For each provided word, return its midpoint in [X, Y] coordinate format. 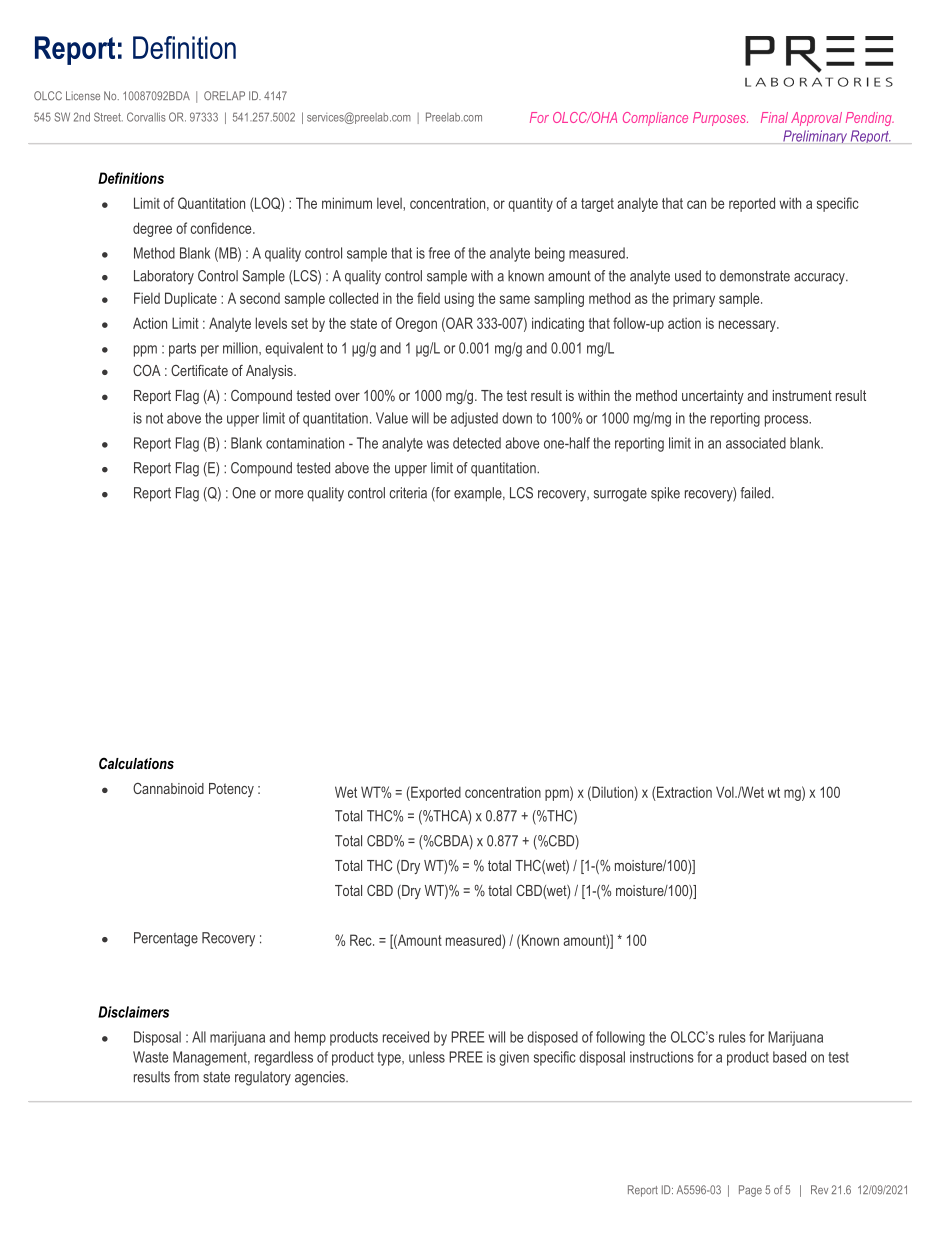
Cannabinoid [168, 788]
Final [774, 117]
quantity [530, 204]
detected [477, 443]
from [186, 1077]
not [154, 418]
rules [732, 1037]
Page [750, 1191]
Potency [231, 790]
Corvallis [146, 117]
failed [756, 493]
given [514, 1058]
